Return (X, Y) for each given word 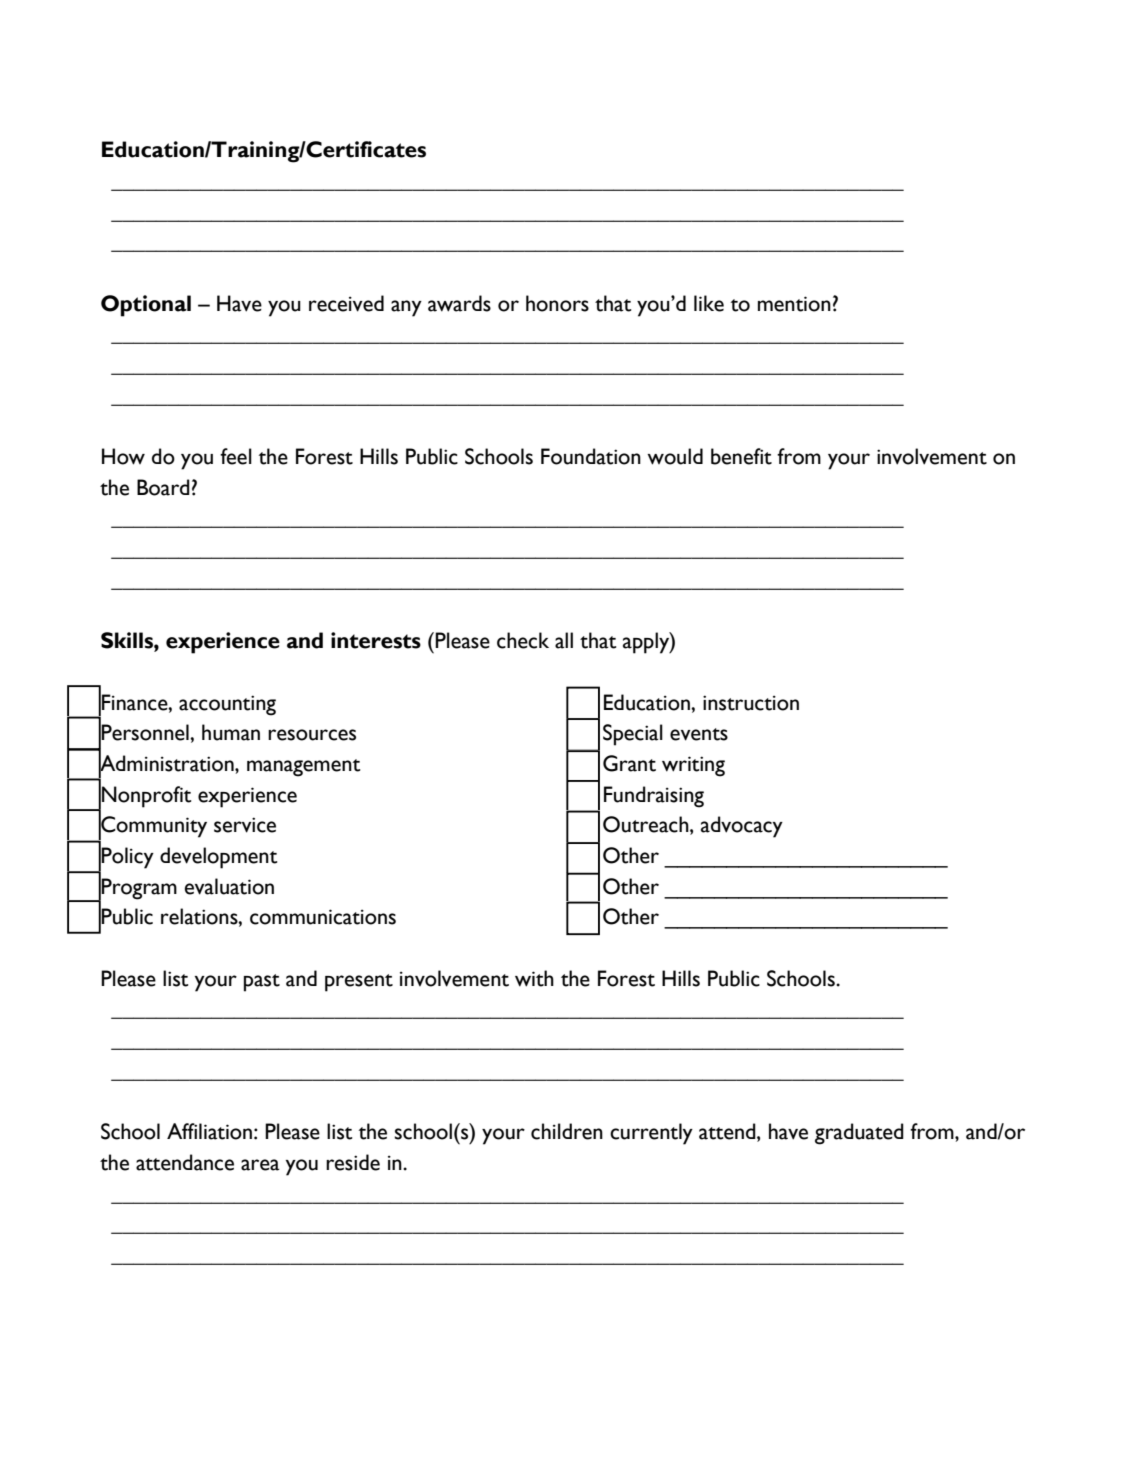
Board (163, 487)
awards (459, 303)
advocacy (742, 827)
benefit (741, 456)
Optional (146, 306)
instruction (751, 703)
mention (794, 304)
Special (633, 735)
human (231, 732)
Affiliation (209, 1131)
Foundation (591, 456)
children (567, 1131)
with (534, 978)
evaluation (229, 886)
